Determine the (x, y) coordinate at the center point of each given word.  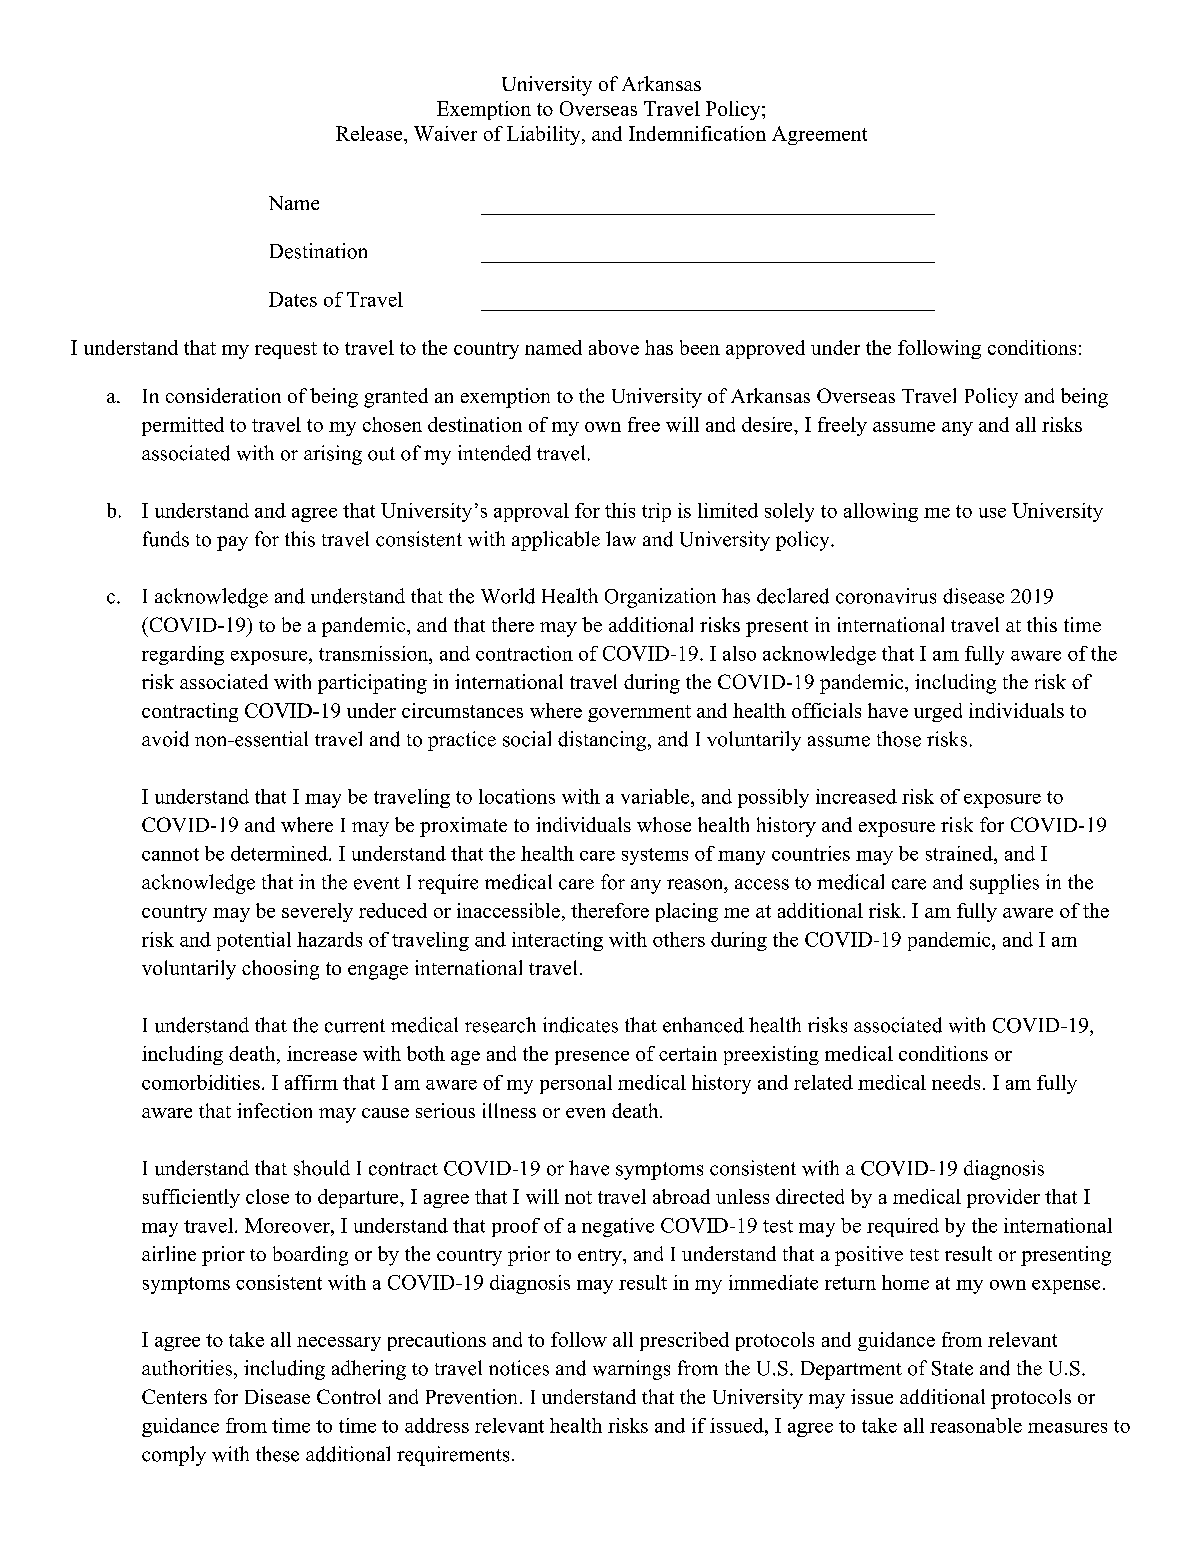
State (952, 1368)
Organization (660, 598)
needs (956, 1082)
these (277, 1454)
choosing (280, 970)
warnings (631, 1370)
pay (232, 543)
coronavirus (886, 596)
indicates (580, 1025)
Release (370, 133)
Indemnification (697, 133)
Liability (545, 135)
